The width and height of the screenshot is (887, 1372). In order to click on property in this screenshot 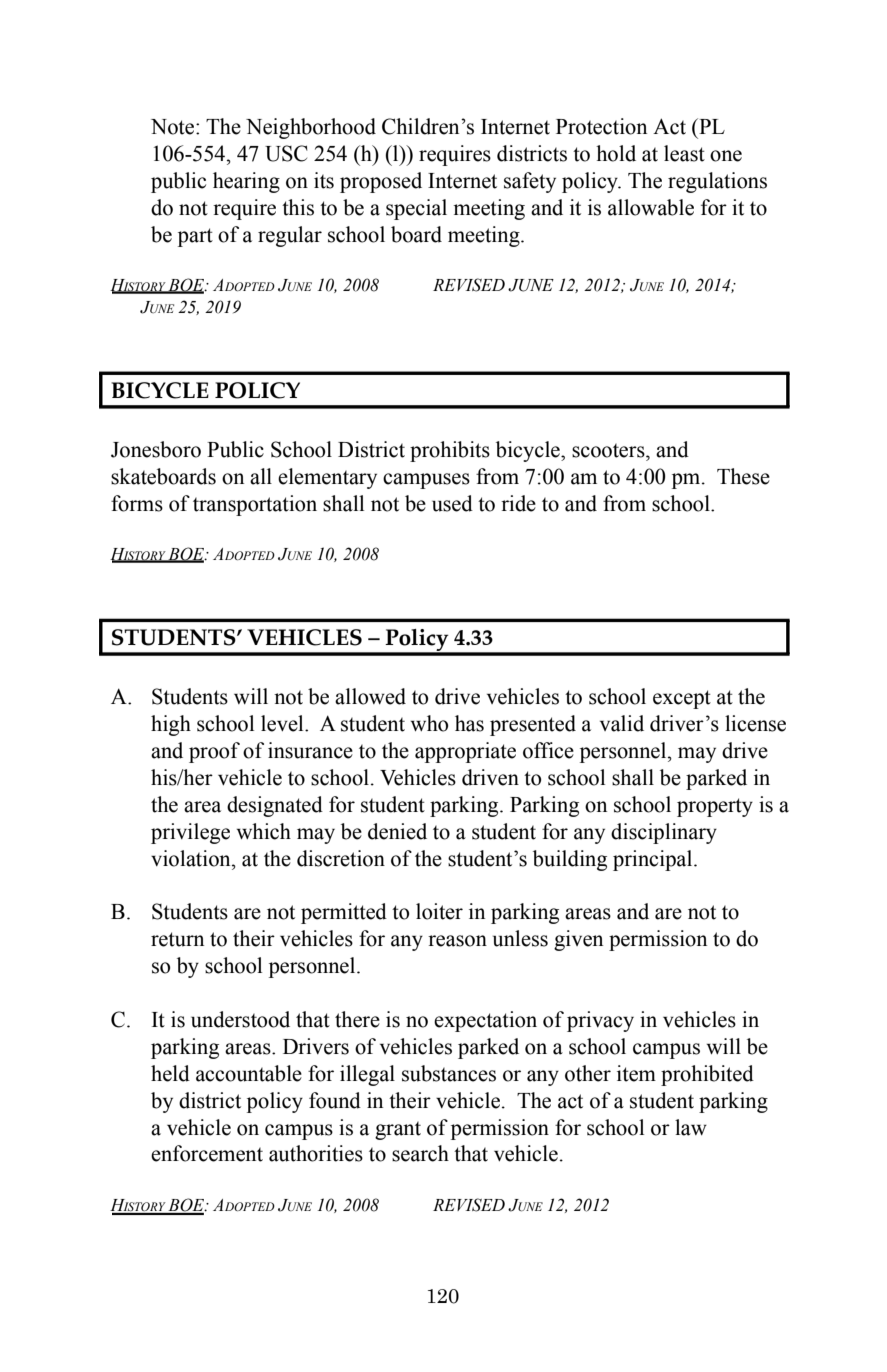, I will do `click(715, 807)`.
